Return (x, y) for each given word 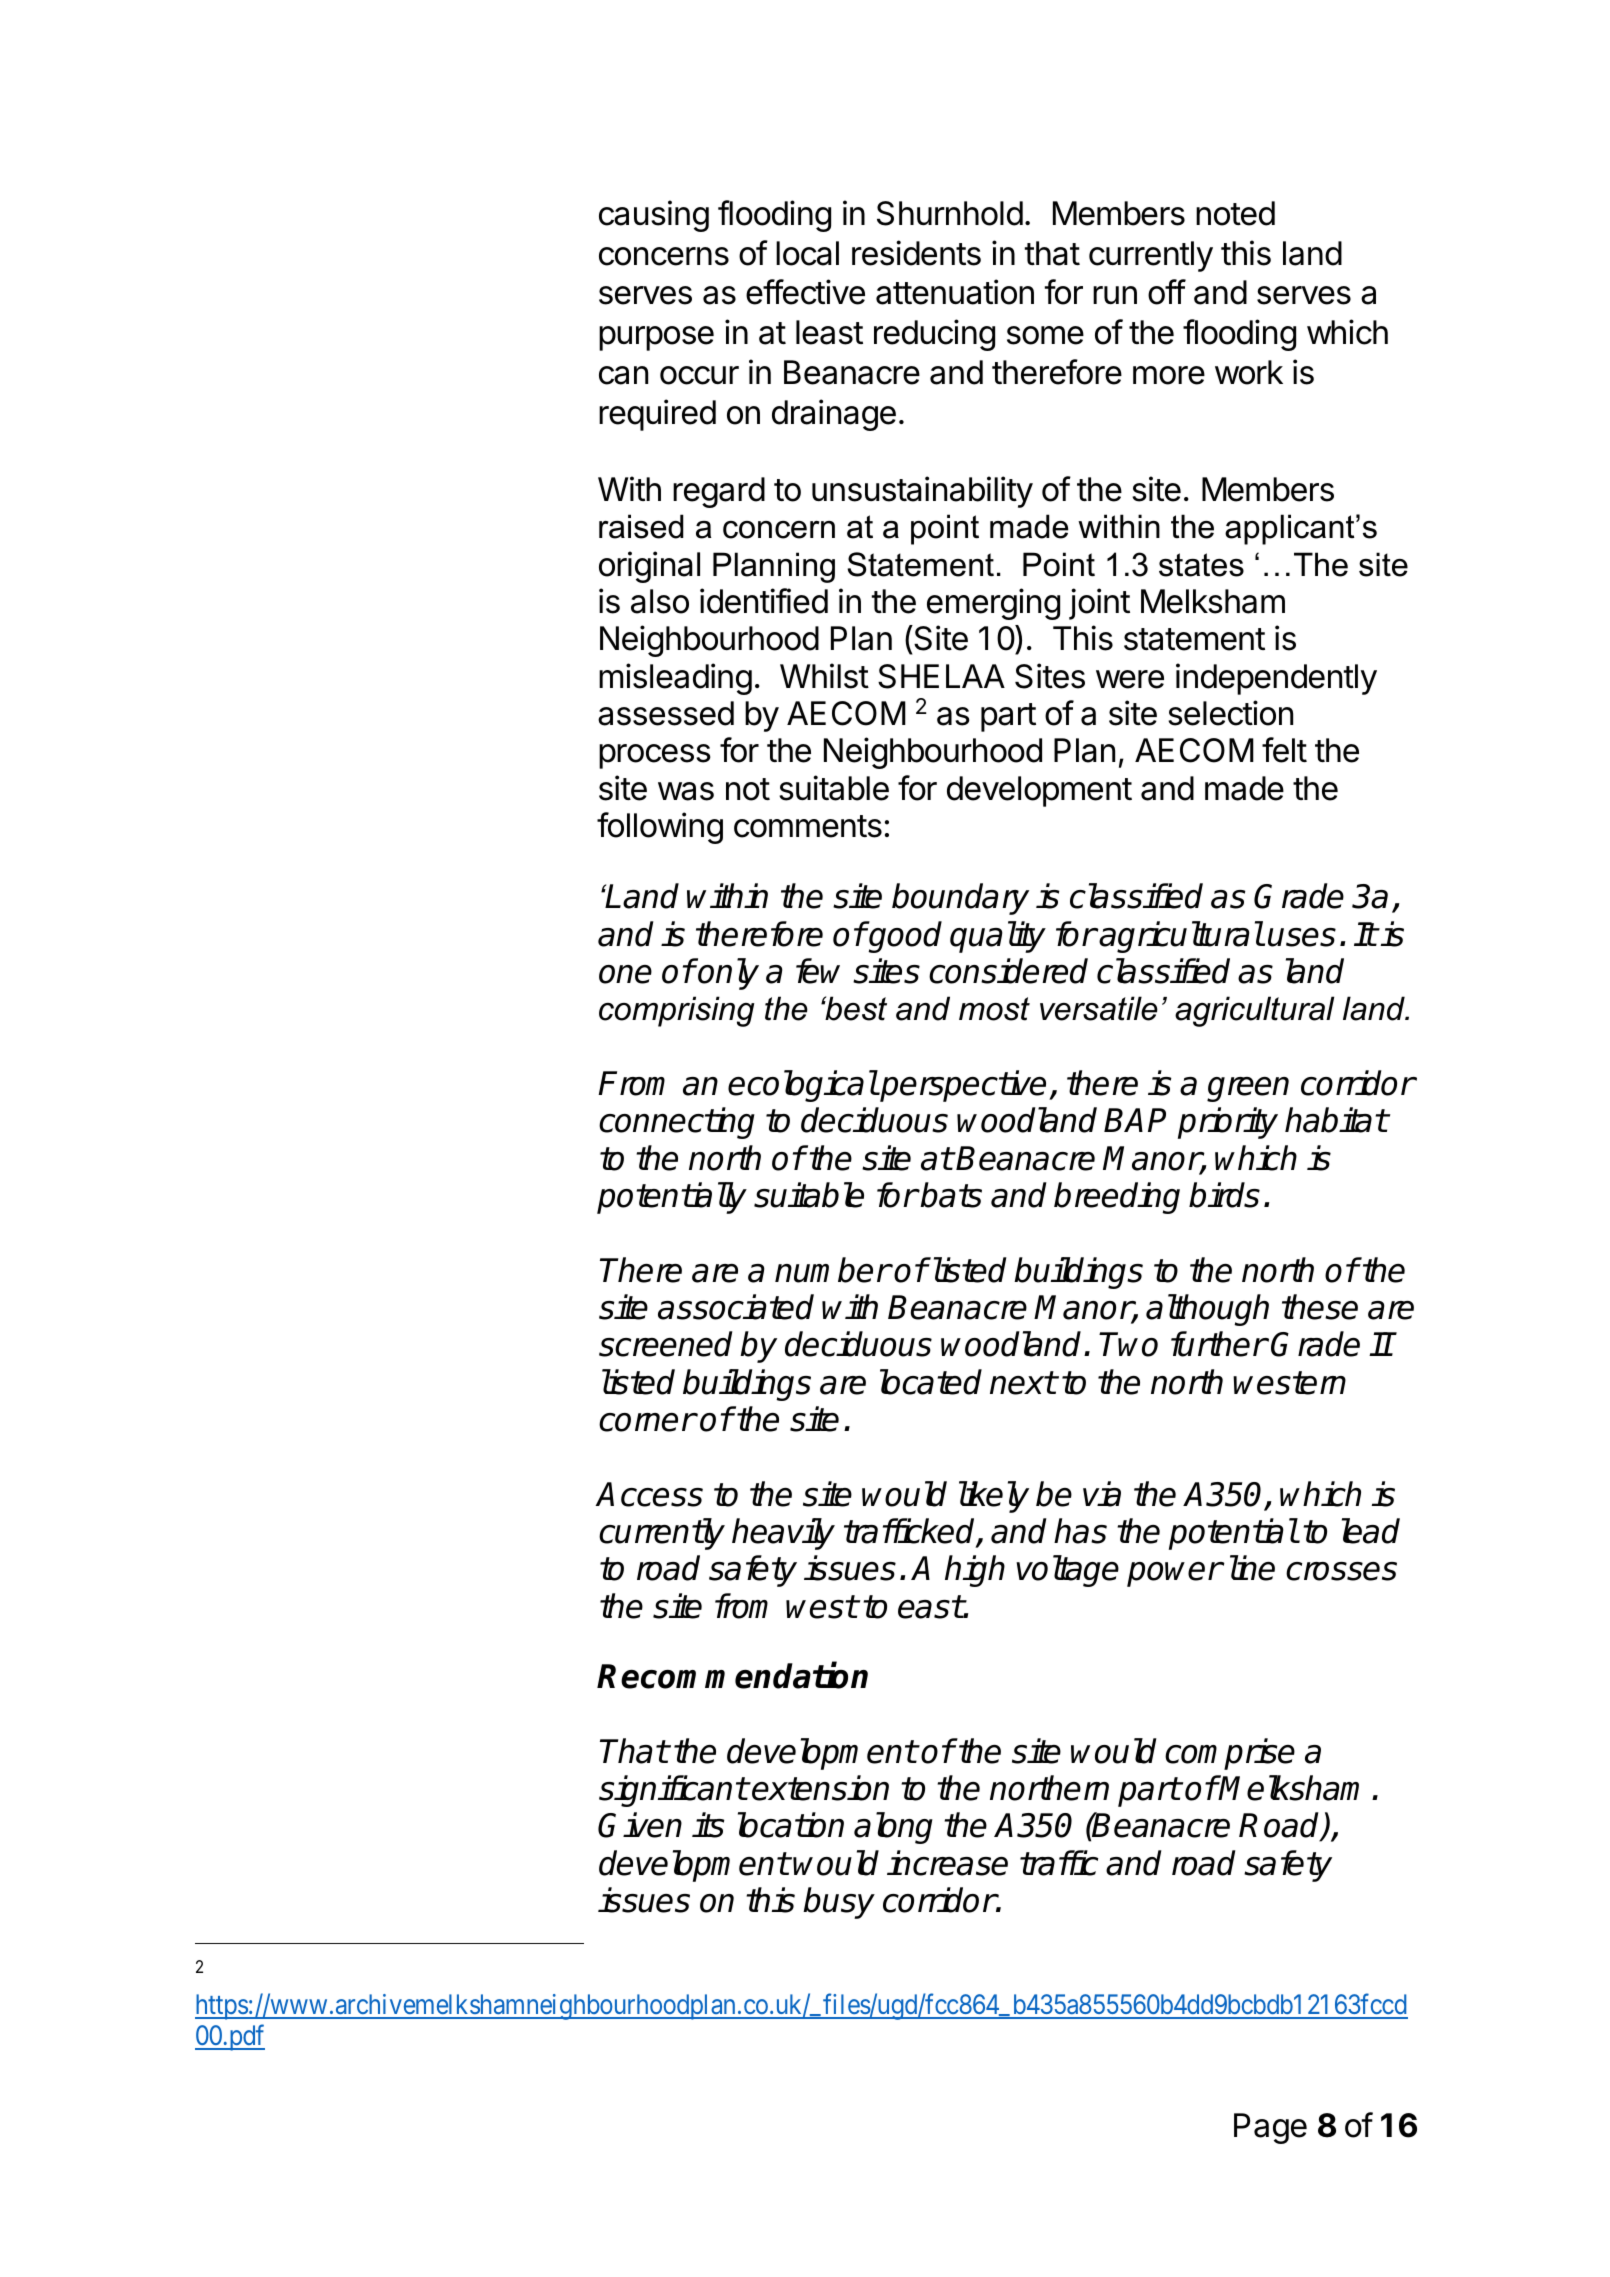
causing (654, 216)
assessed (666, 713)
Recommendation (732, 1675)
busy (839, 1903)
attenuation (955, 292)
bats (950, 1195)
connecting (677, 1123)
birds (1224, 1195)
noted (1235, 213)
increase (947, 1863)
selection (1230, 713)
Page (1270, 2128)
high (975, 1571)
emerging (993, 604)
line (1252, 1568)
